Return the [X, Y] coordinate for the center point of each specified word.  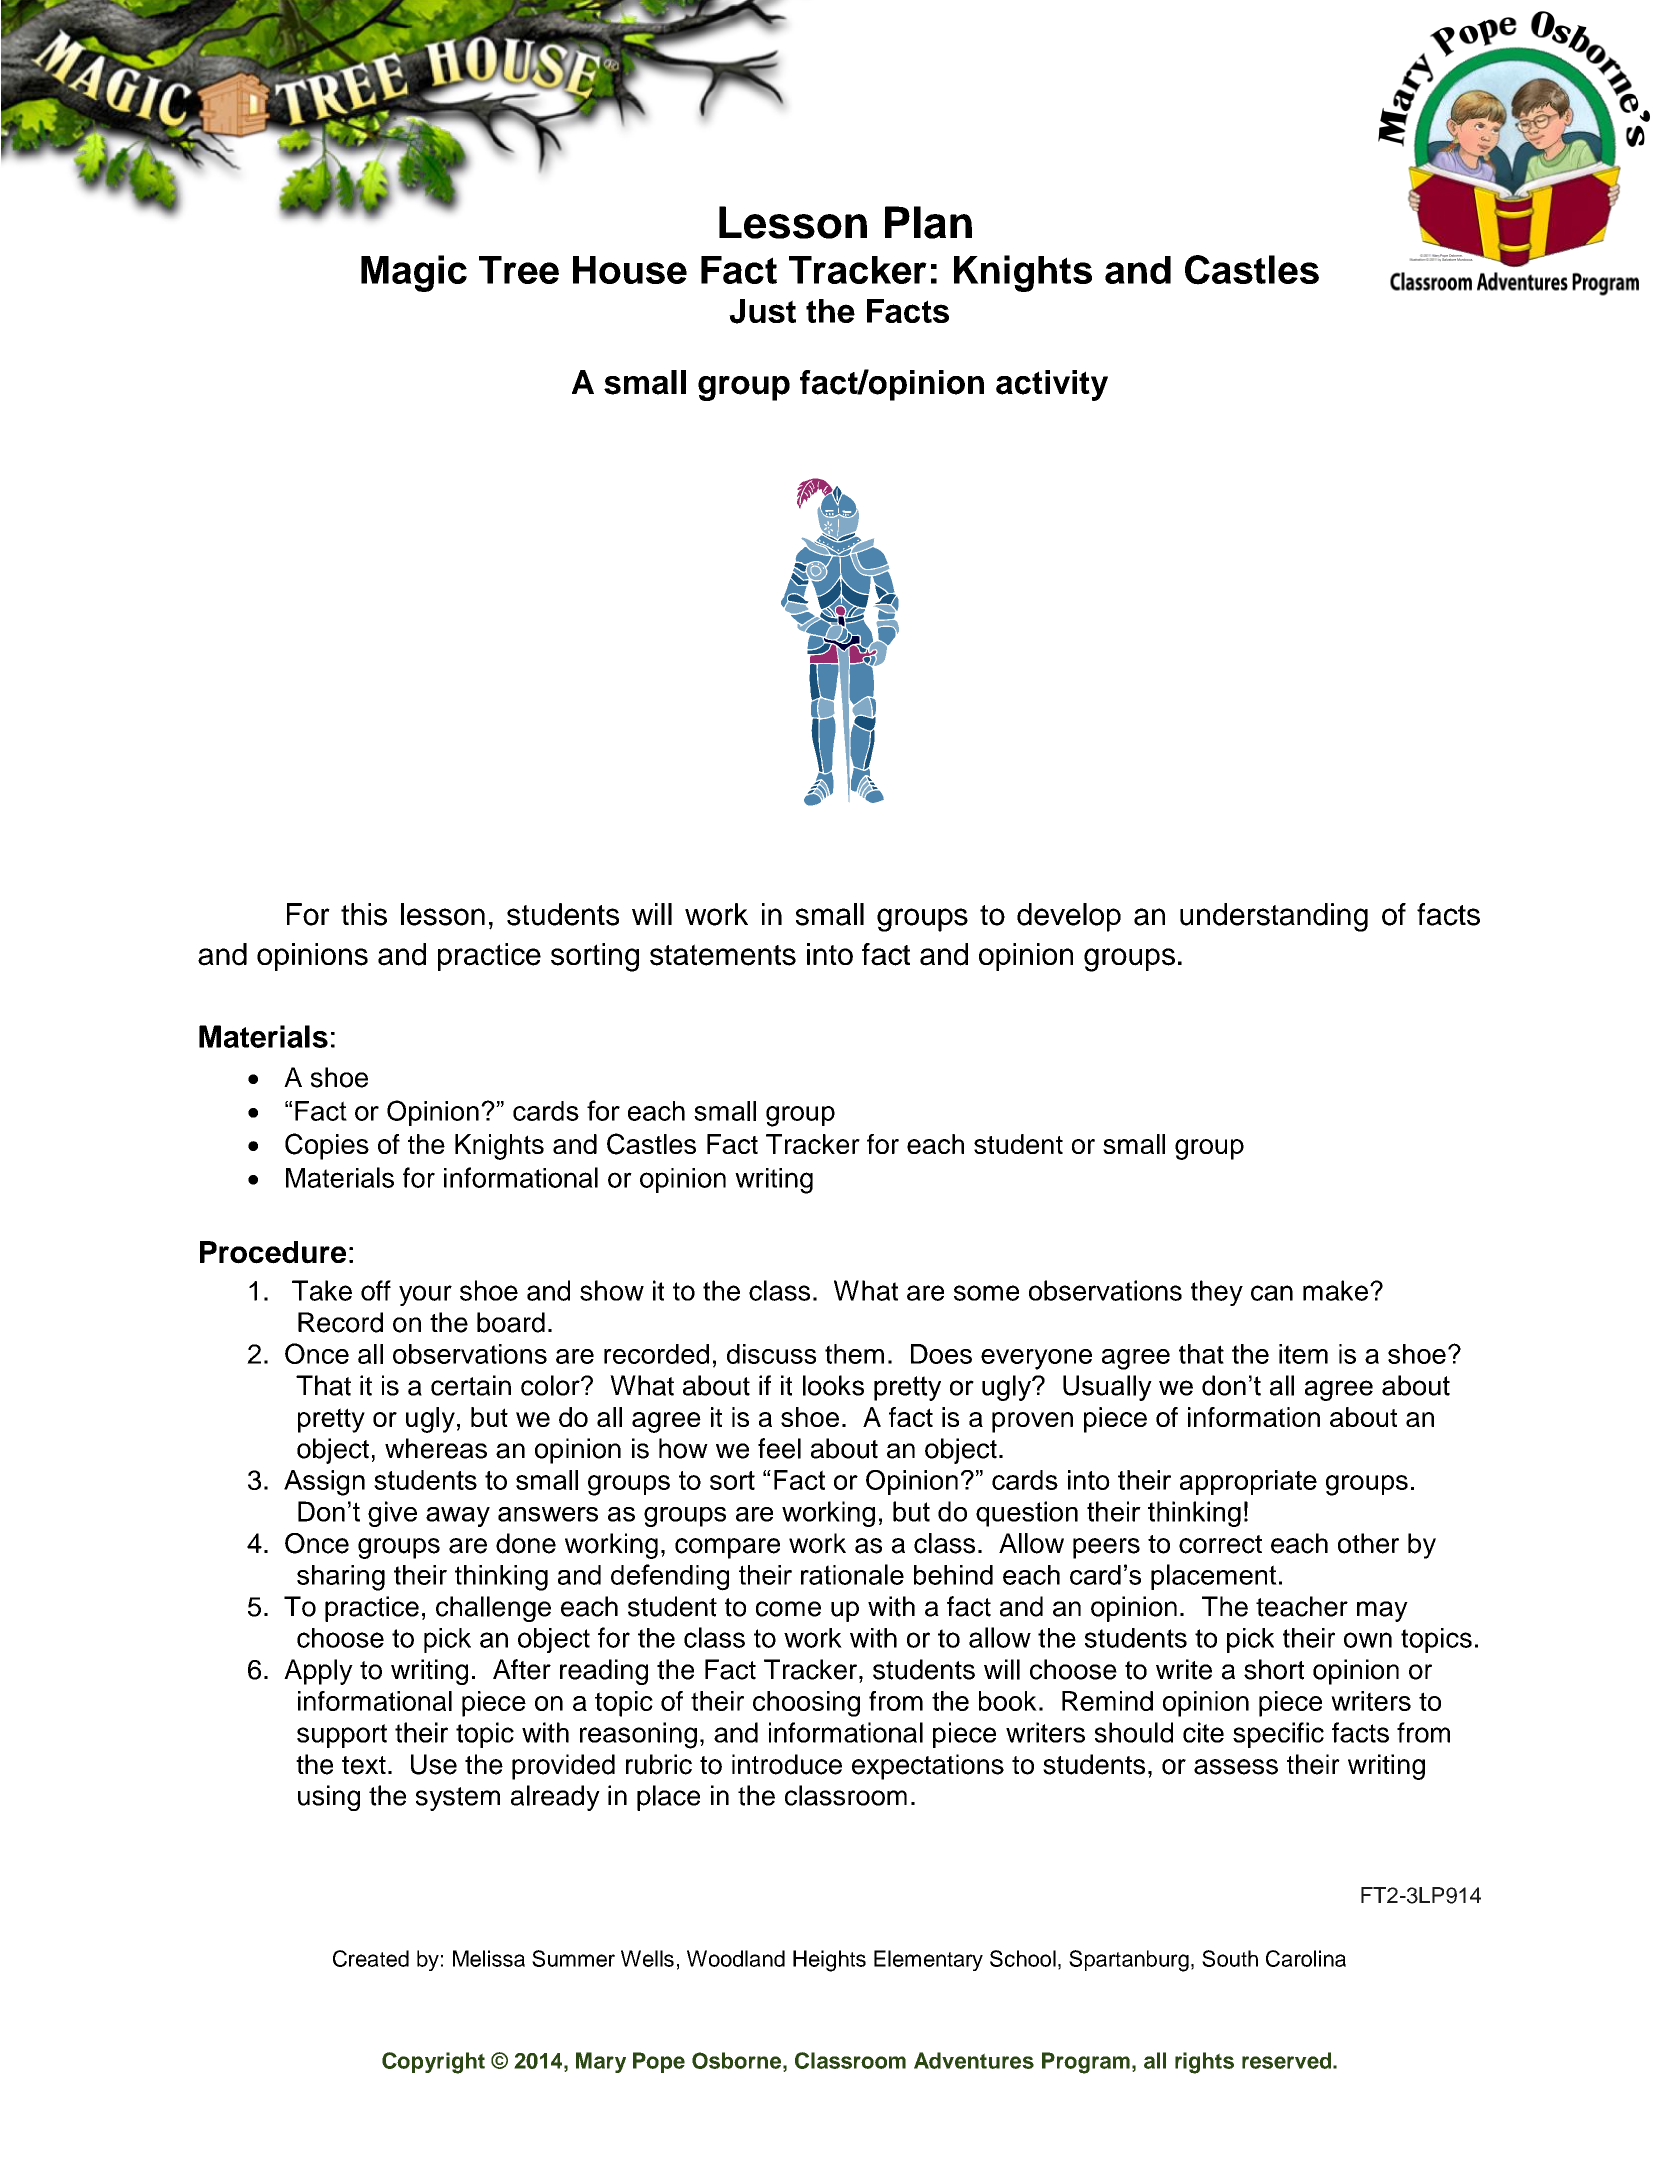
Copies [327, 1146]
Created [371, 1958]
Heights [829, 1961]
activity [1052, 385]
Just [762, 311]
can [1272, 1293]
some [986, 1293]
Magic [414, 273]
